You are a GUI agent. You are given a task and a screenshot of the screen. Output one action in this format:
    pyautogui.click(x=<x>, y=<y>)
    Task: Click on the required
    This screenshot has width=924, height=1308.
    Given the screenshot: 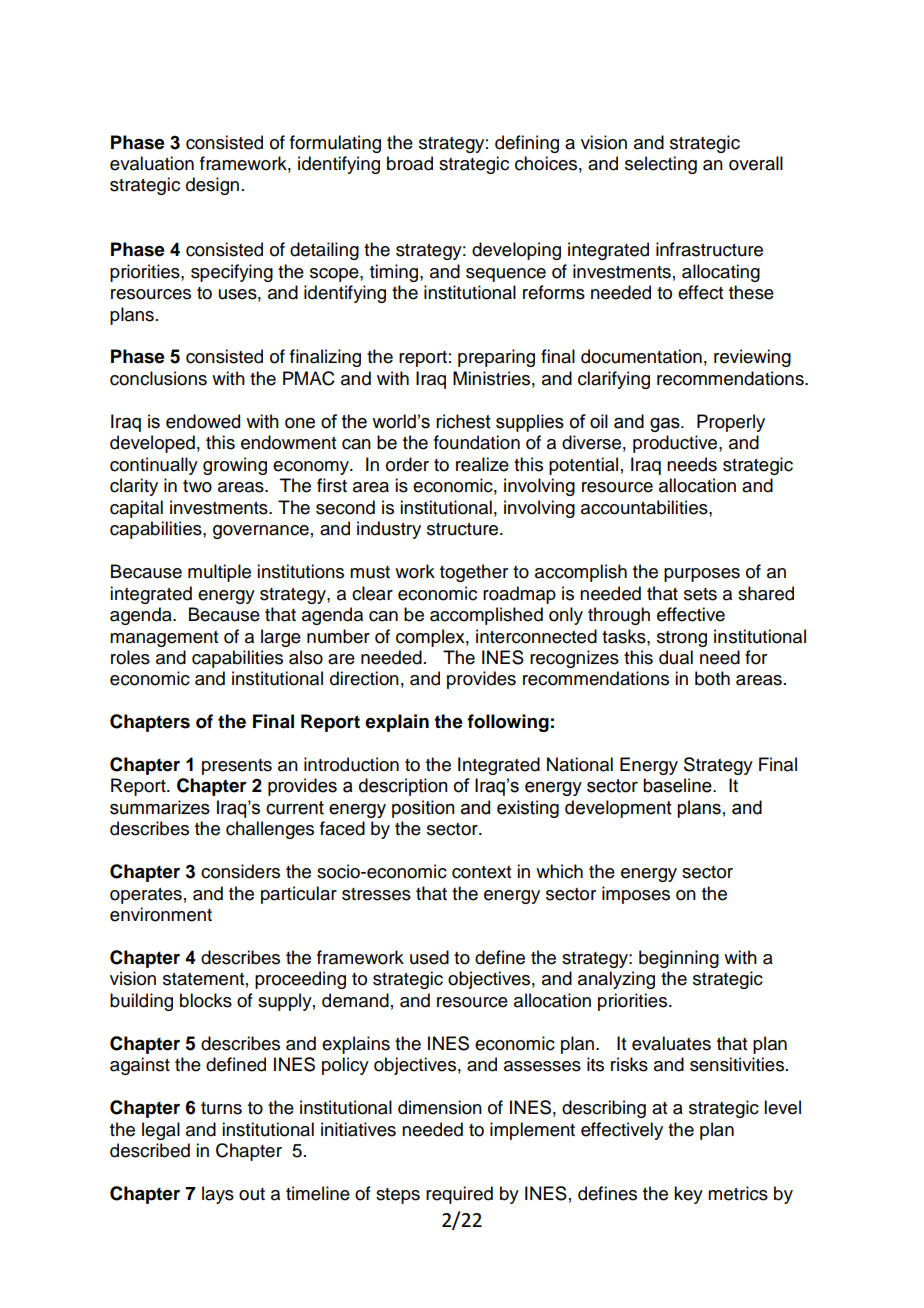 What is the action you would take?
    pyautogui.click(x=459, y=1195)
